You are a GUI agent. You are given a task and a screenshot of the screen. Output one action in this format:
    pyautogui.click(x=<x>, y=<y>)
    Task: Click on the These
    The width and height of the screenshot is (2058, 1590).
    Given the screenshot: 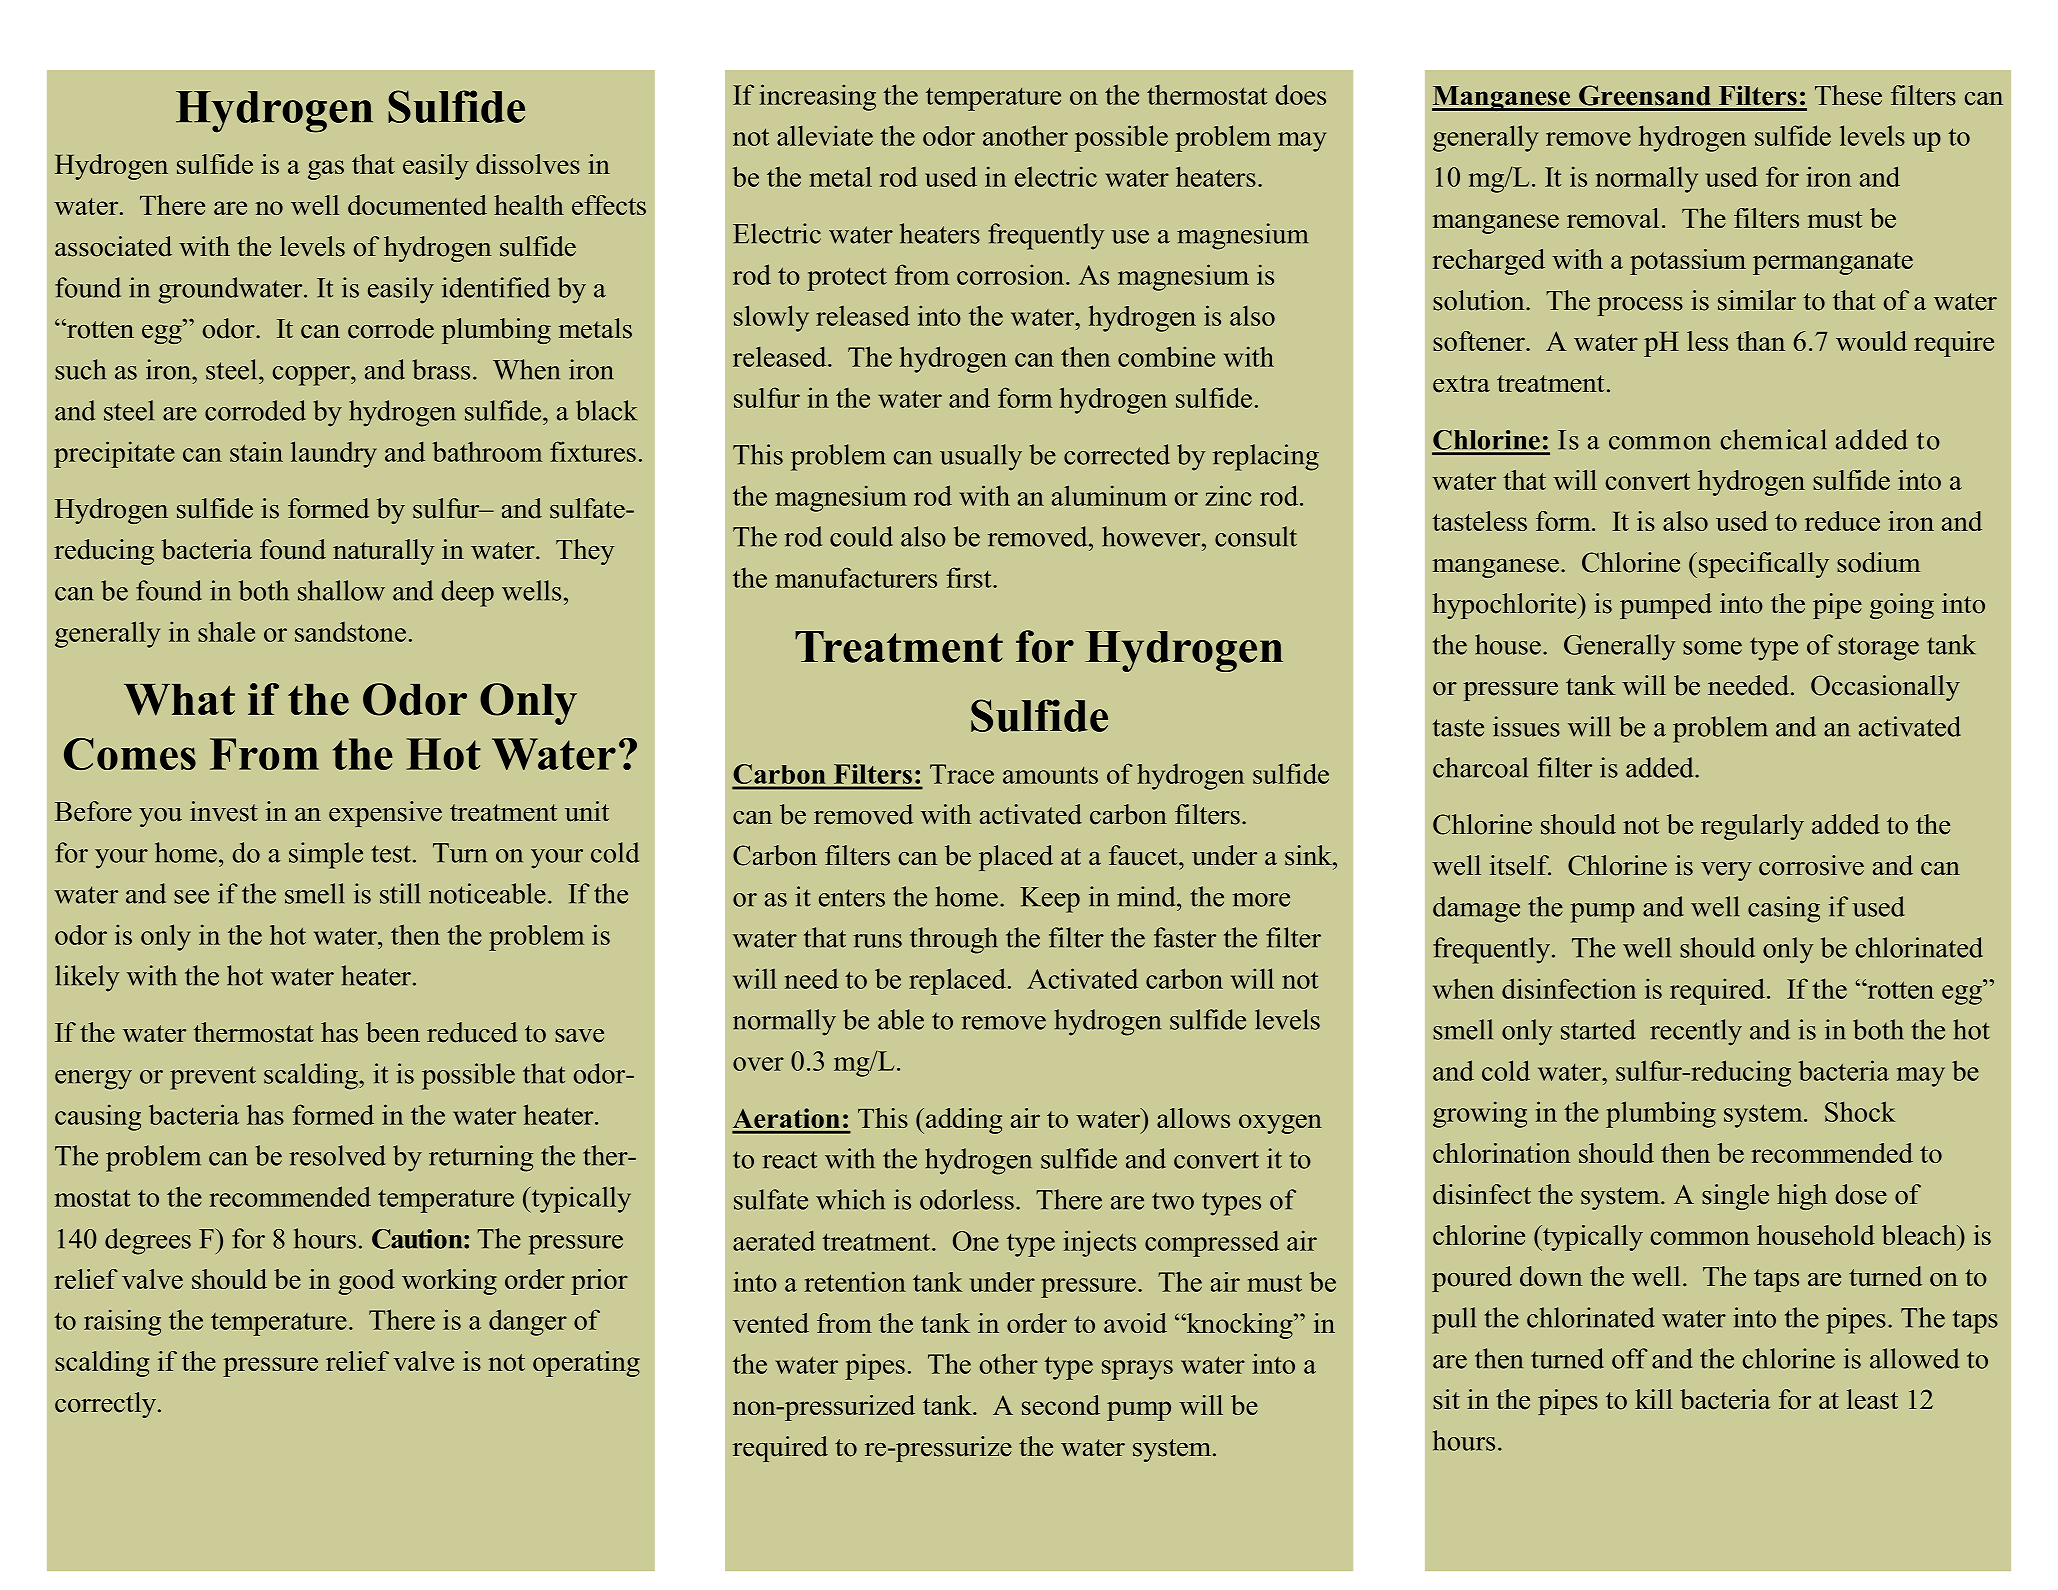 What is the action you would take?
    pyautogui.click(x=1848, y=95)
